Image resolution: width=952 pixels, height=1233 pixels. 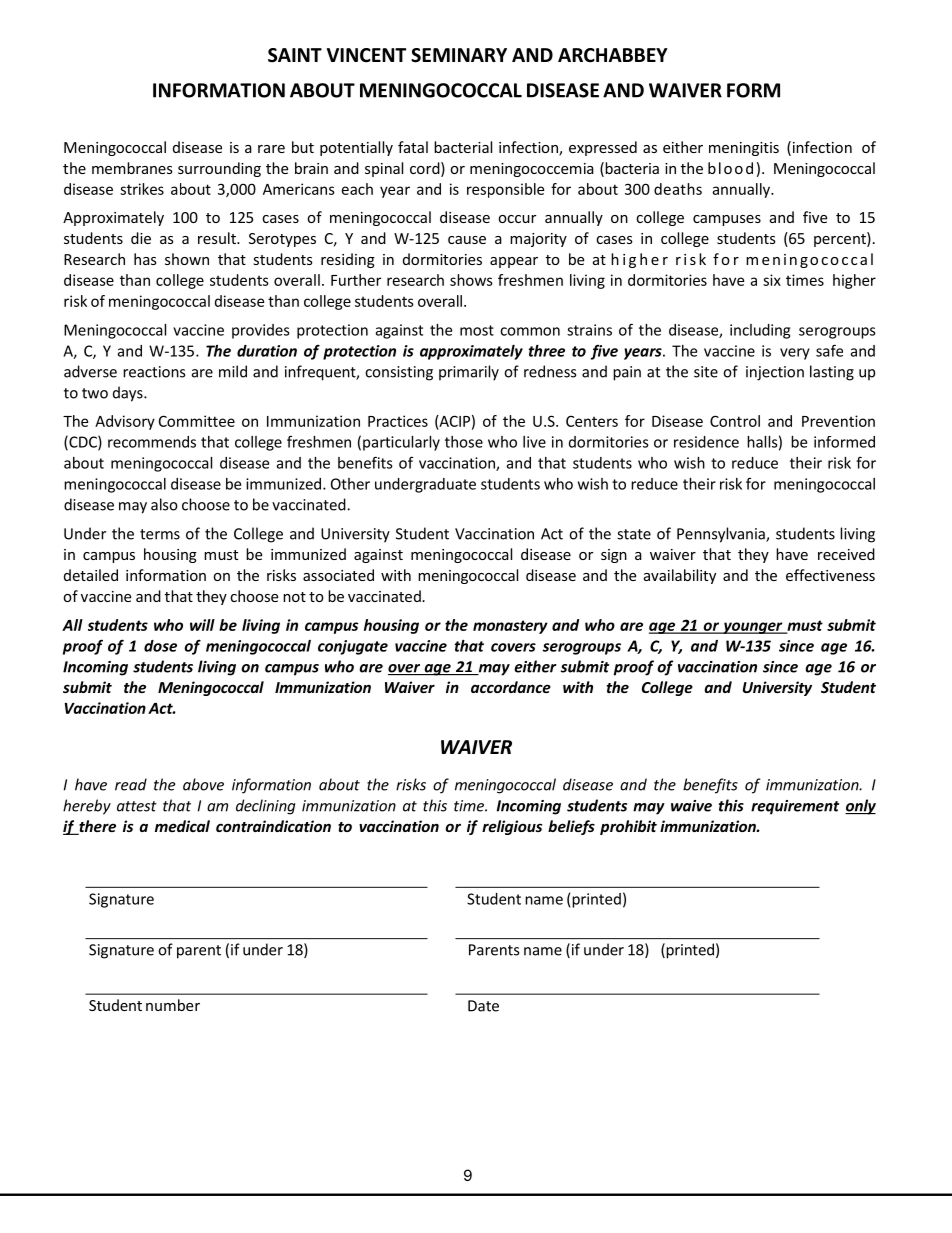 What do you see at coordinates (173, 1005) in the image?
I see `number` at bounding box center [173, 1005].
